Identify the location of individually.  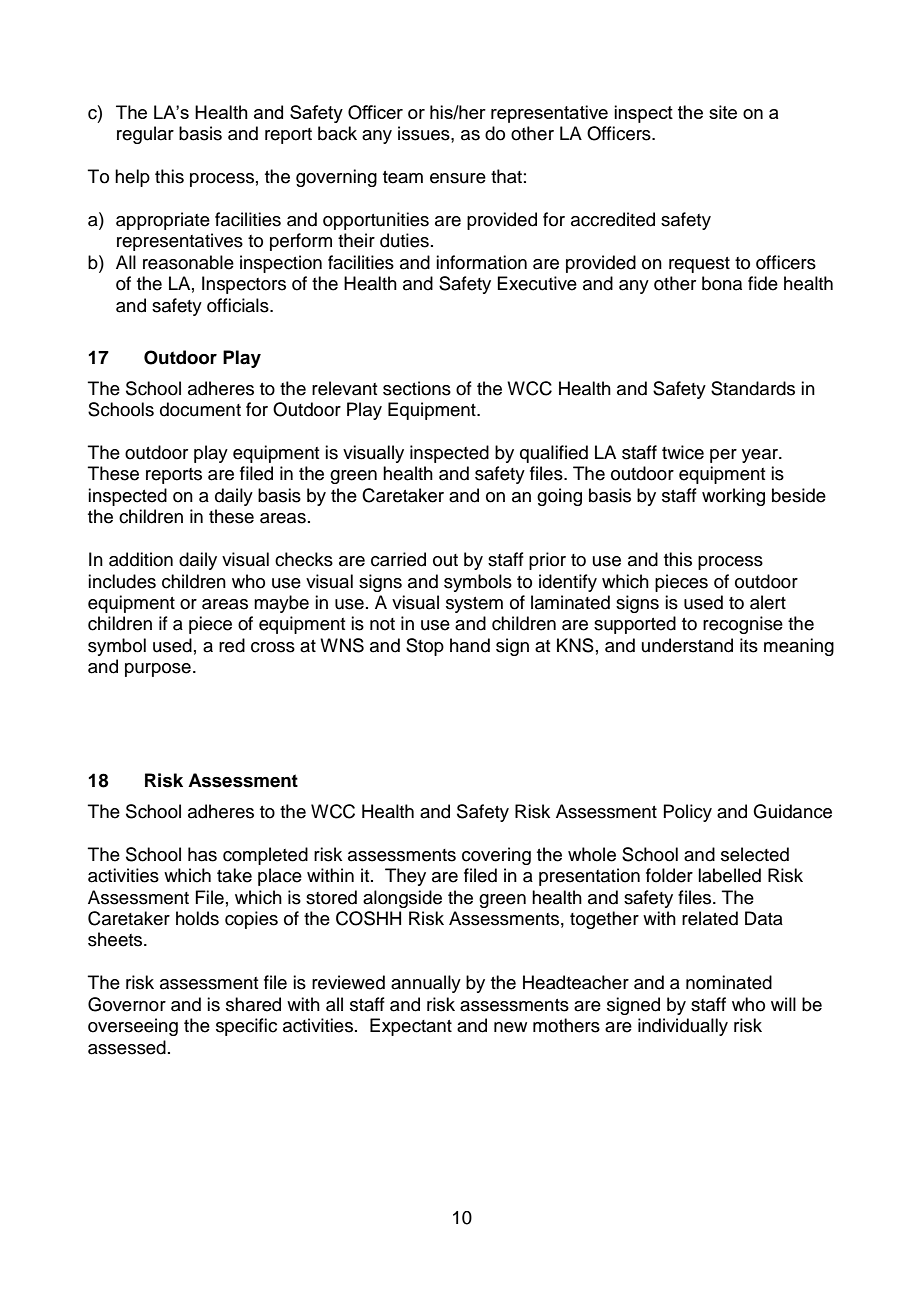
(683, 1027).
